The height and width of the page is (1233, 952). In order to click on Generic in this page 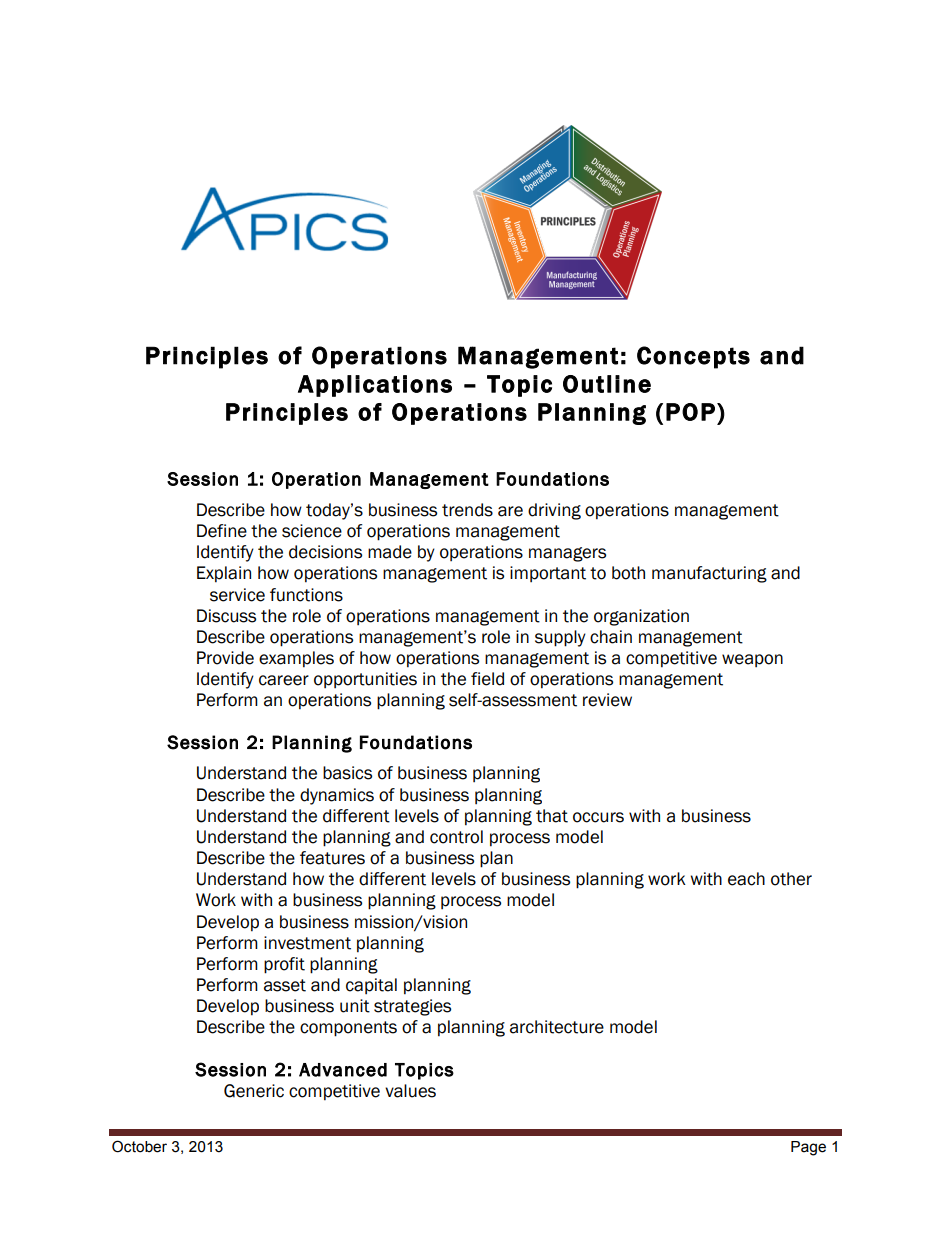, I will do `click(254, 1091)`.
